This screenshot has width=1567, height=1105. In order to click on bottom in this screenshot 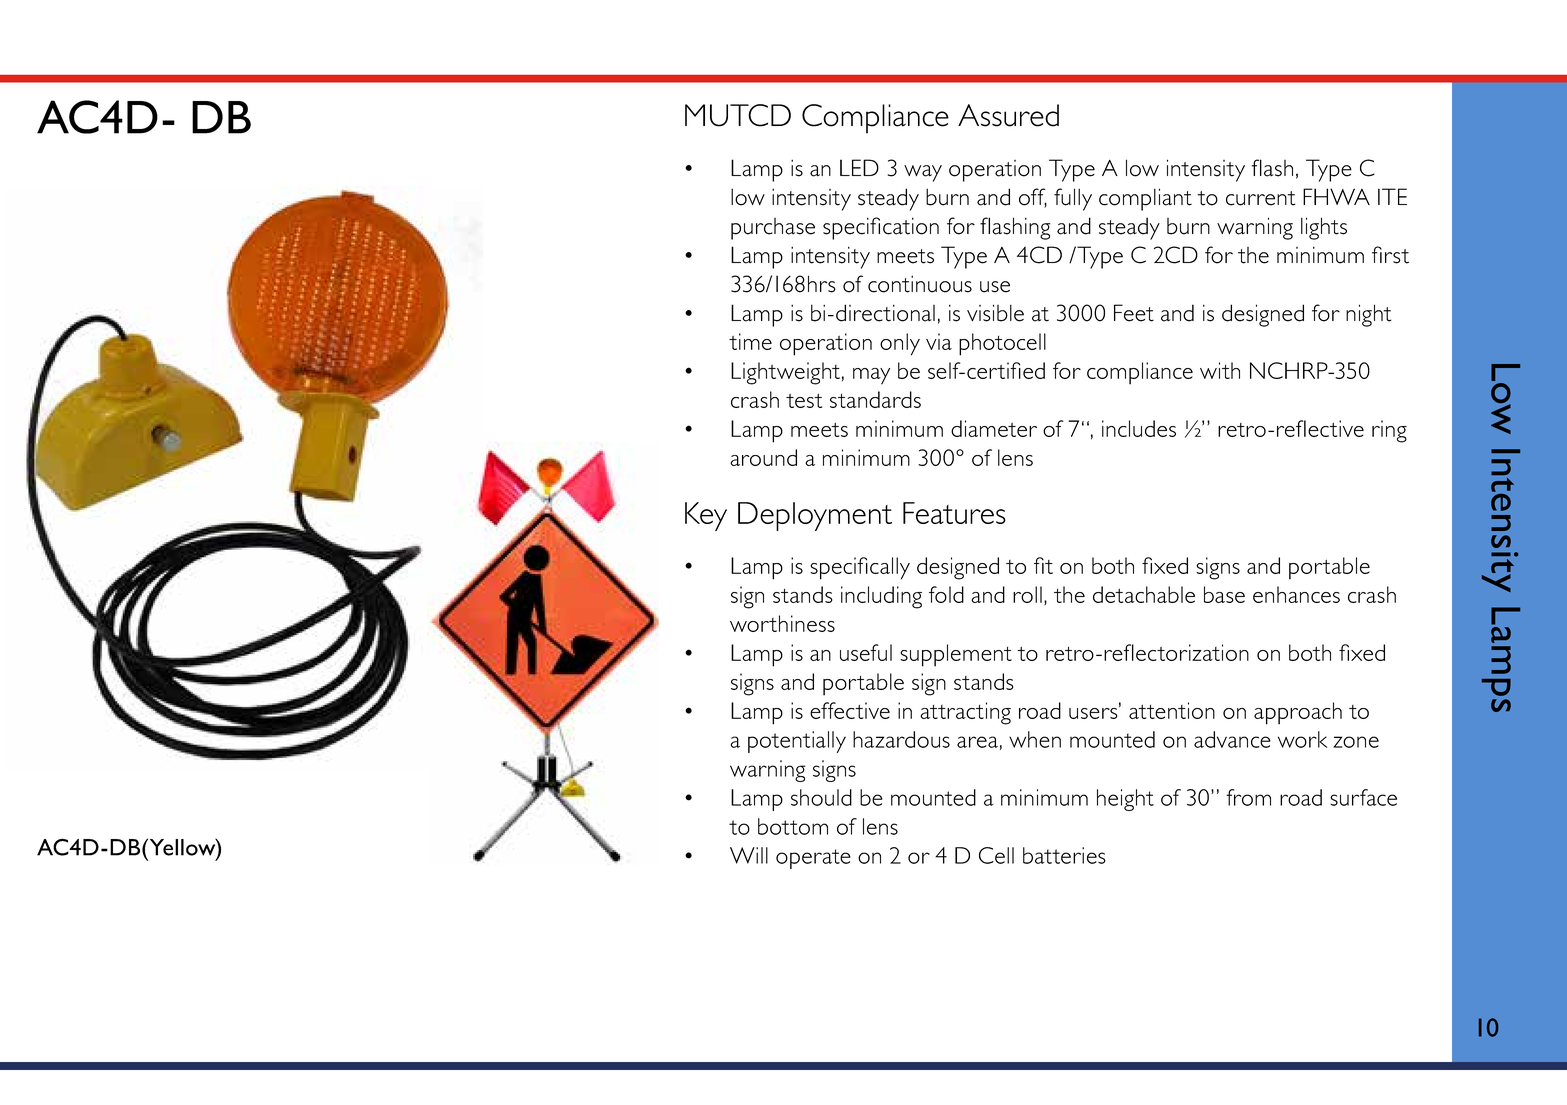, I will do `click(793, 826)`.
